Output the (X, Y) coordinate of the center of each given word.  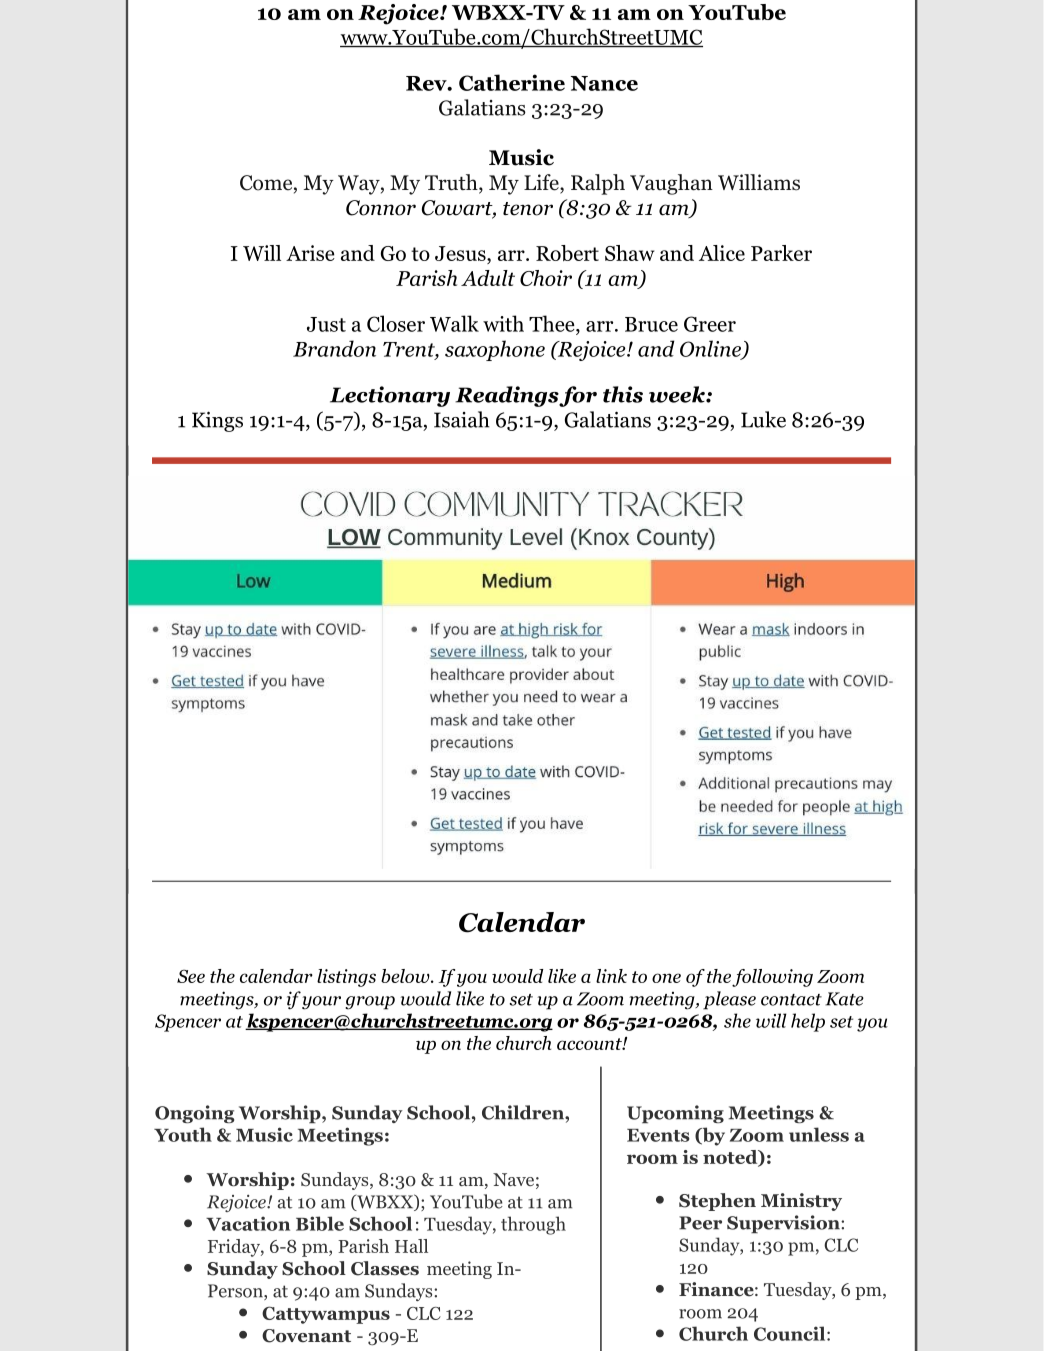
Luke (763, 419)
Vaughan (671, 184)
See (191, 976)
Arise (310, 253)
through (533, 1225)
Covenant (306, 1336)
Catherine (512, 82)
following (772, 978)
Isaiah (462, 419)
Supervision (784, 1224)
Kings (217, 421)
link (611, 976)
